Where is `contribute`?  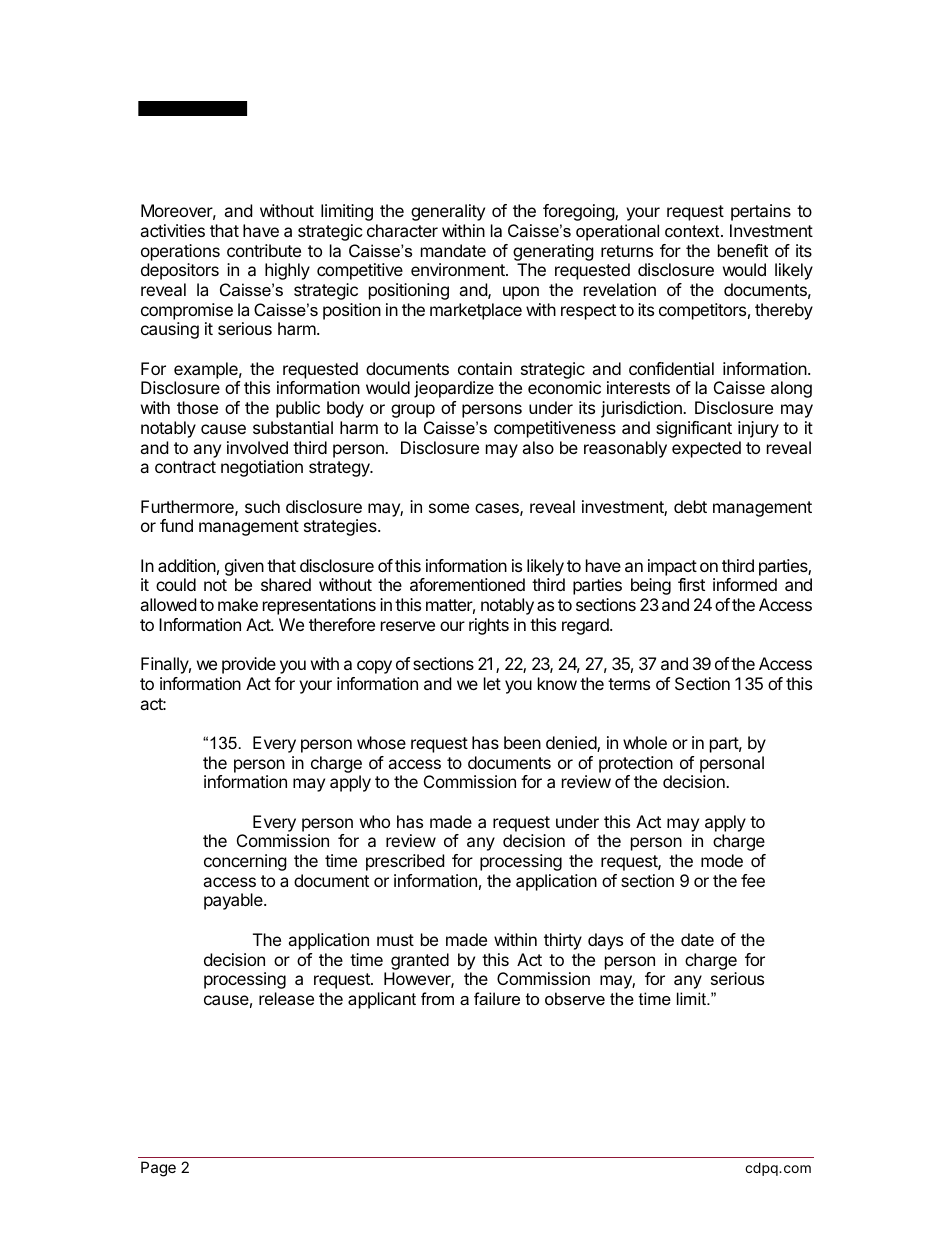
contribute is located at coordinates (264, 250).
